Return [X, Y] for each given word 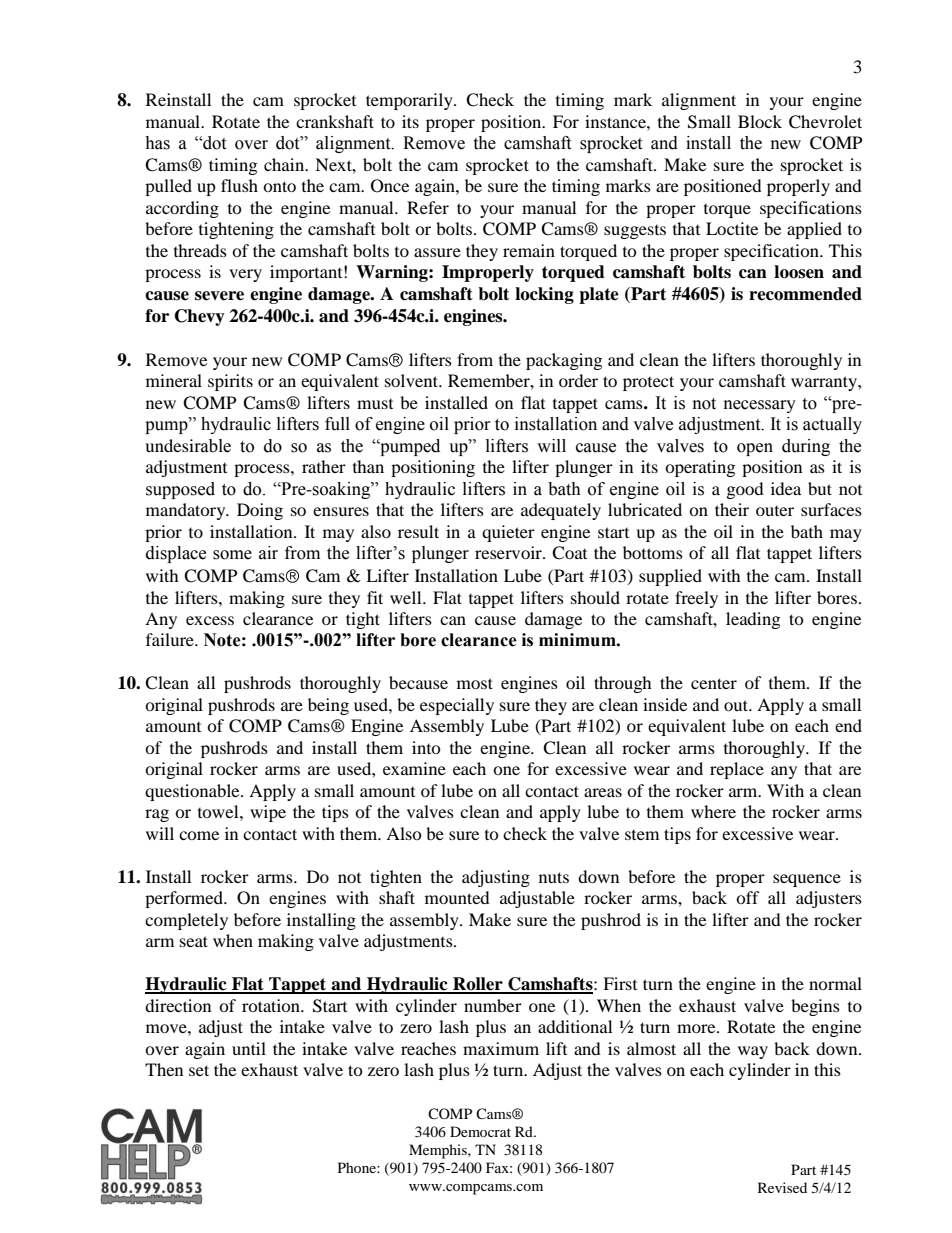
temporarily [410, 101]
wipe [268, 813]
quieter [508, 533]
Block [760, 121]
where [713, 811]
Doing [260, 511]
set [199, 1070]
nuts [554, 877]
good [745, 490]
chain [285, 164]
